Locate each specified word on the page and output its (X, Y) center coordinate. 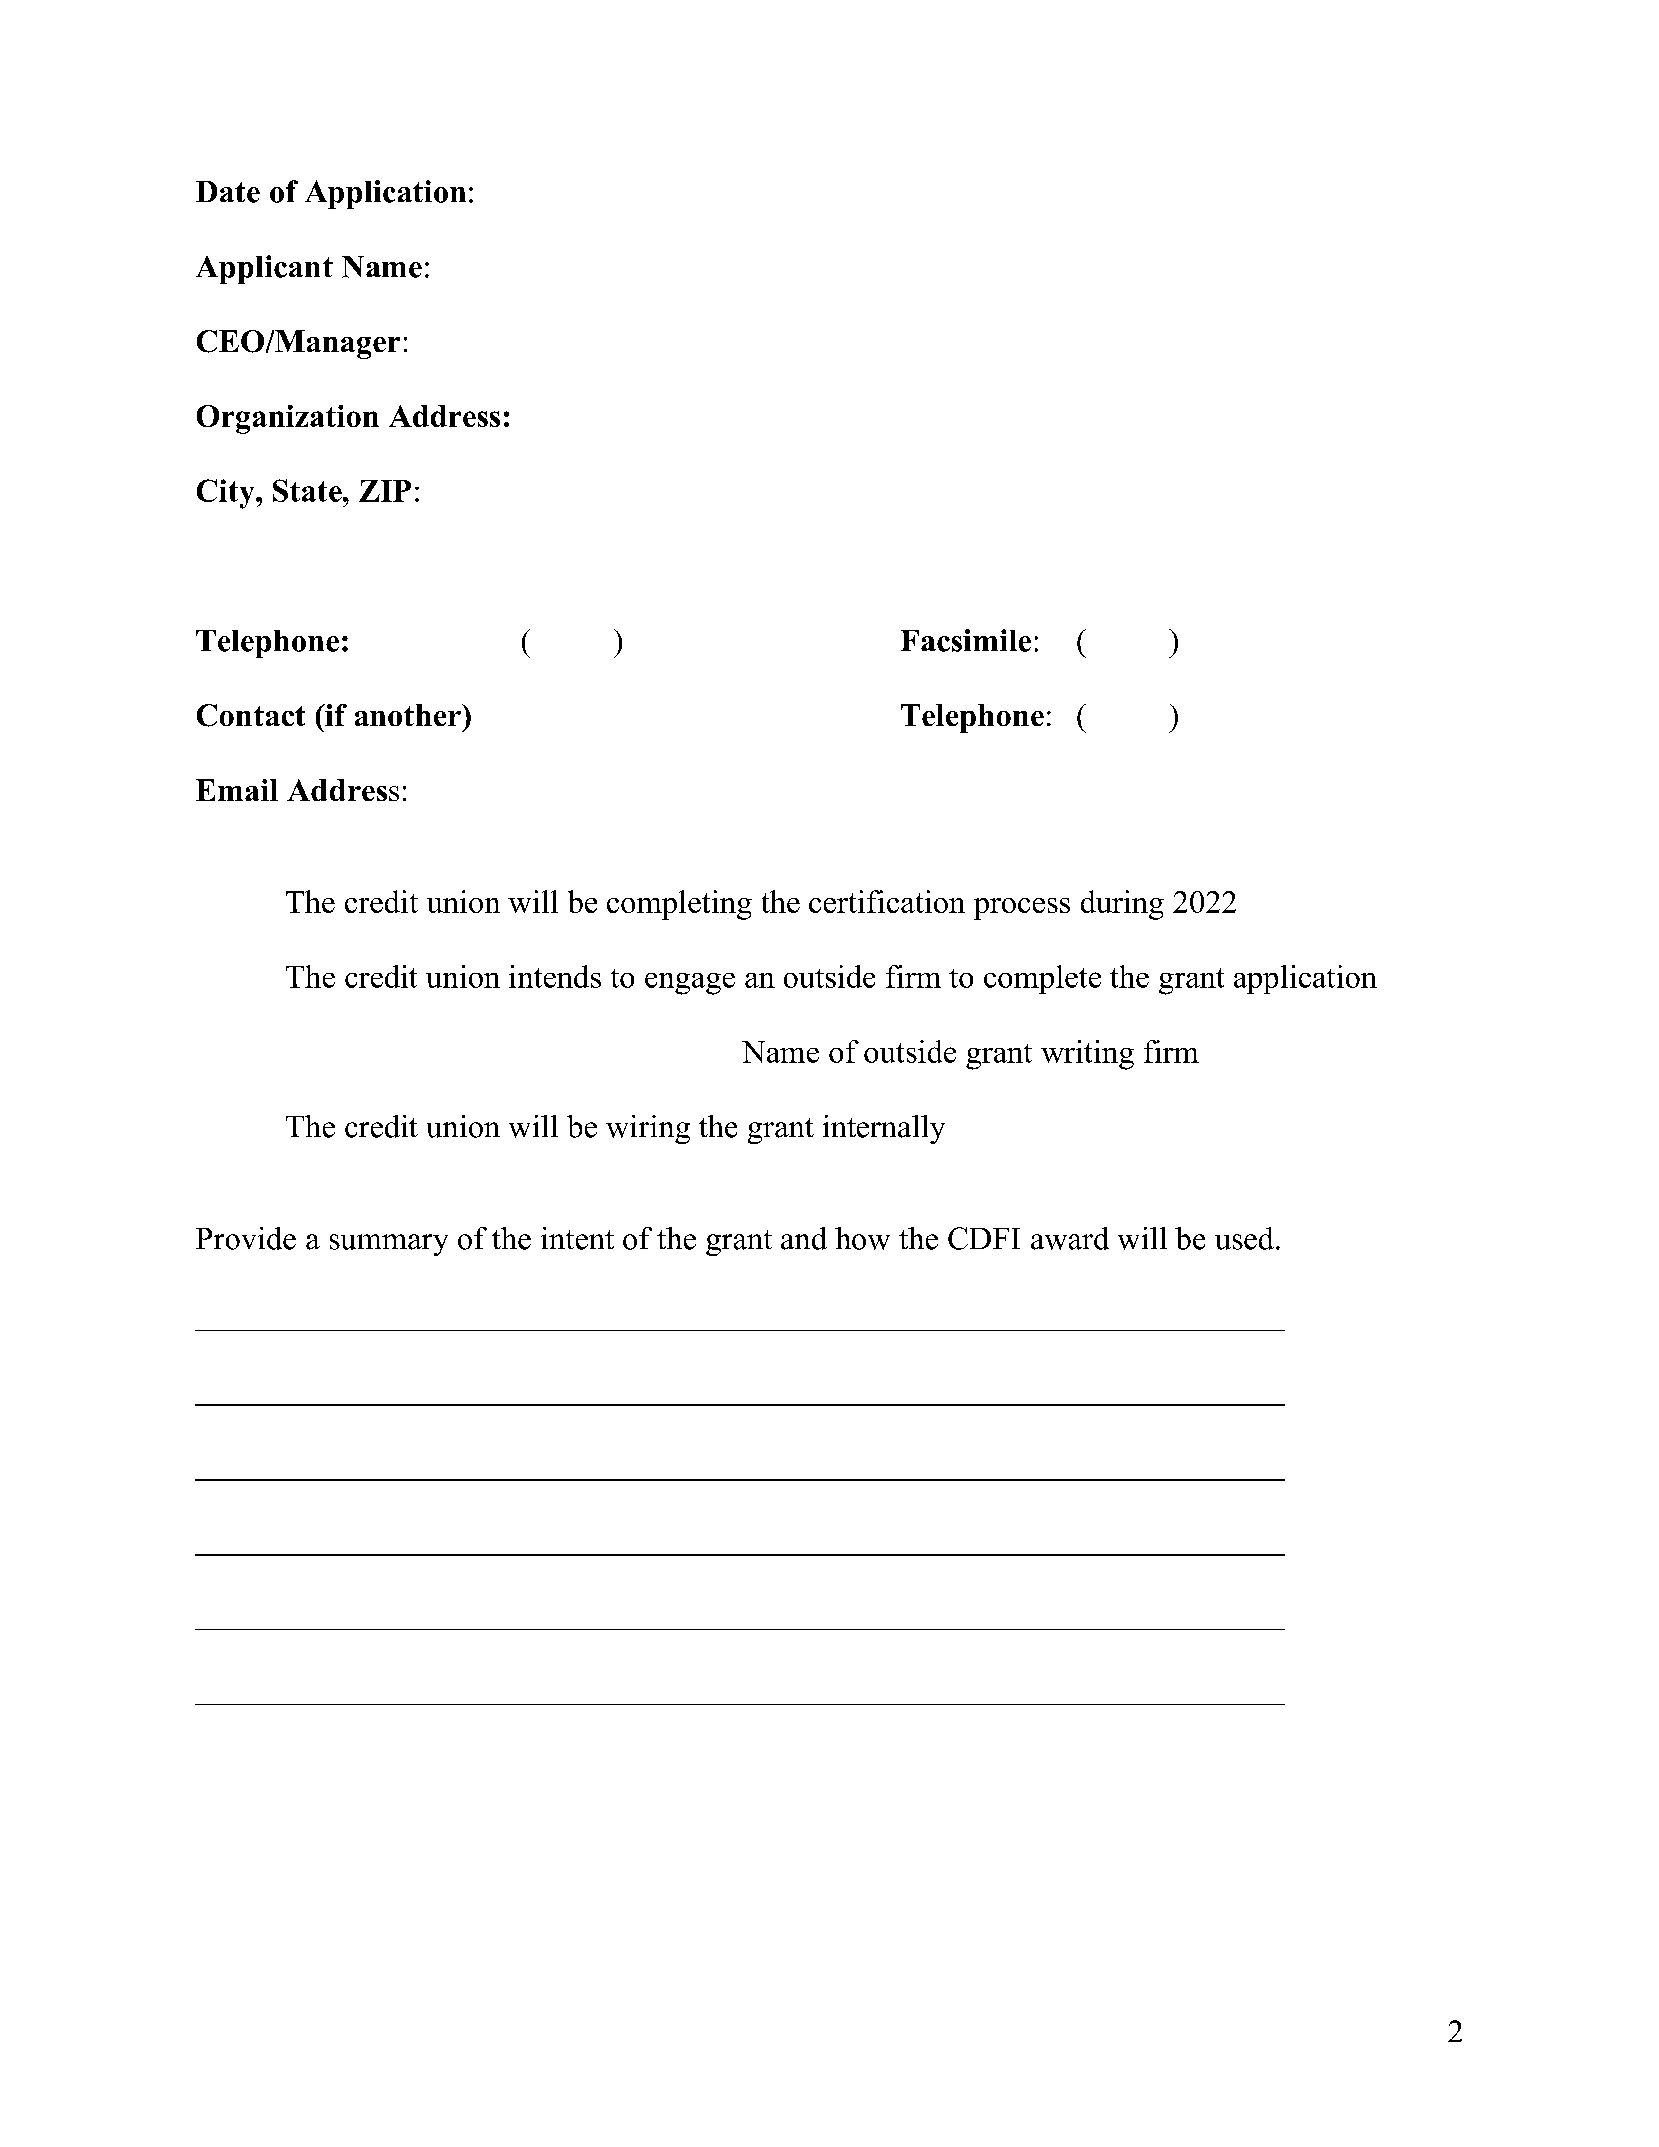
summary (389, 1245)
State (308, 490)
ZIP (385, 491)
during (1122, 905)
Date (228, 192)
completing (679, 905)
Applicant (264, 269)
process (1022, 909)
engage (690, 984)
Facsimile (966, 640)
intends (555, 976)
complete (1042, 979)
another (409, 715)
